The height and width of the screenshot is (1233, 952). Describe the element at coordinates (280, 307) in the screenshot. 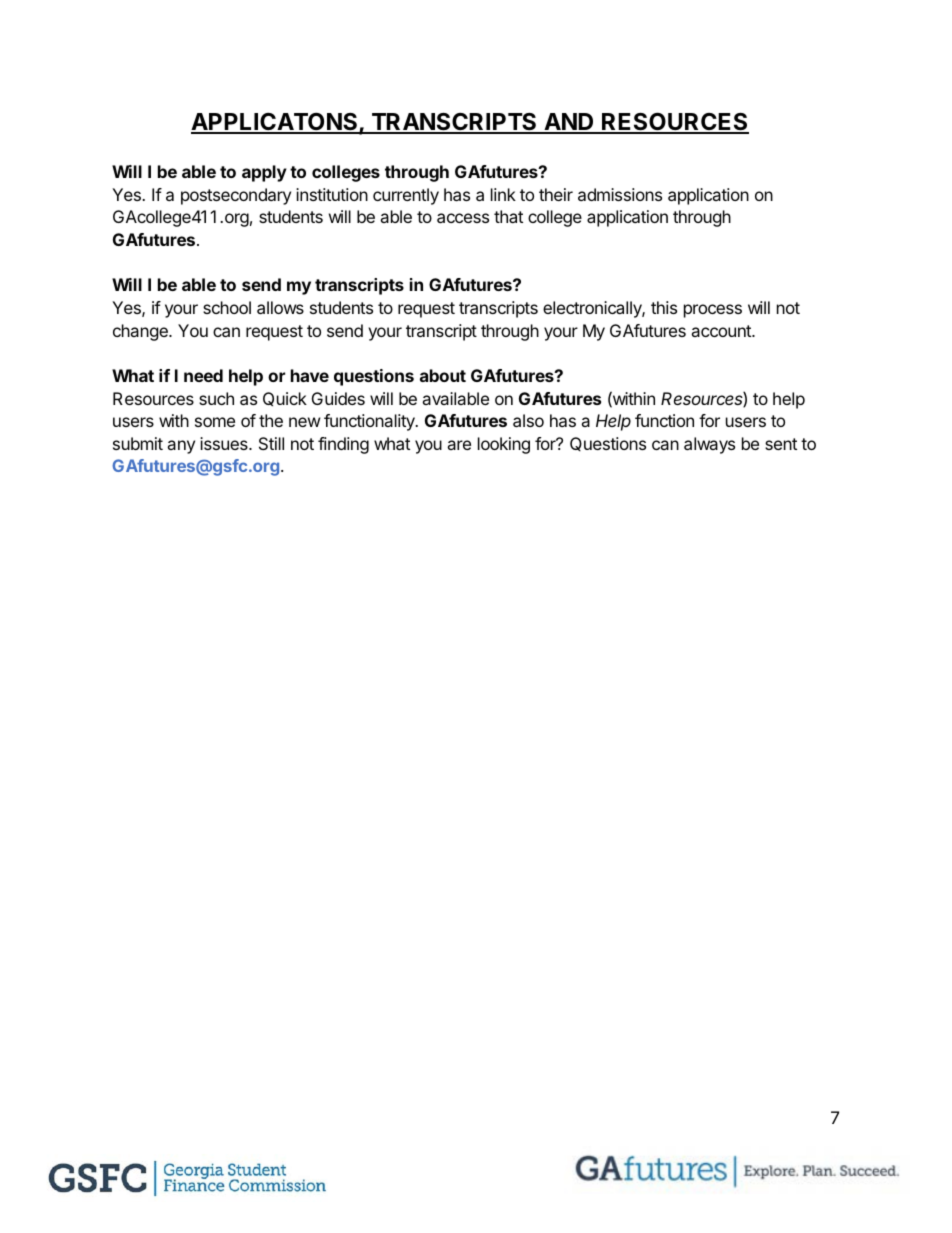

I see `allows` at that location.
